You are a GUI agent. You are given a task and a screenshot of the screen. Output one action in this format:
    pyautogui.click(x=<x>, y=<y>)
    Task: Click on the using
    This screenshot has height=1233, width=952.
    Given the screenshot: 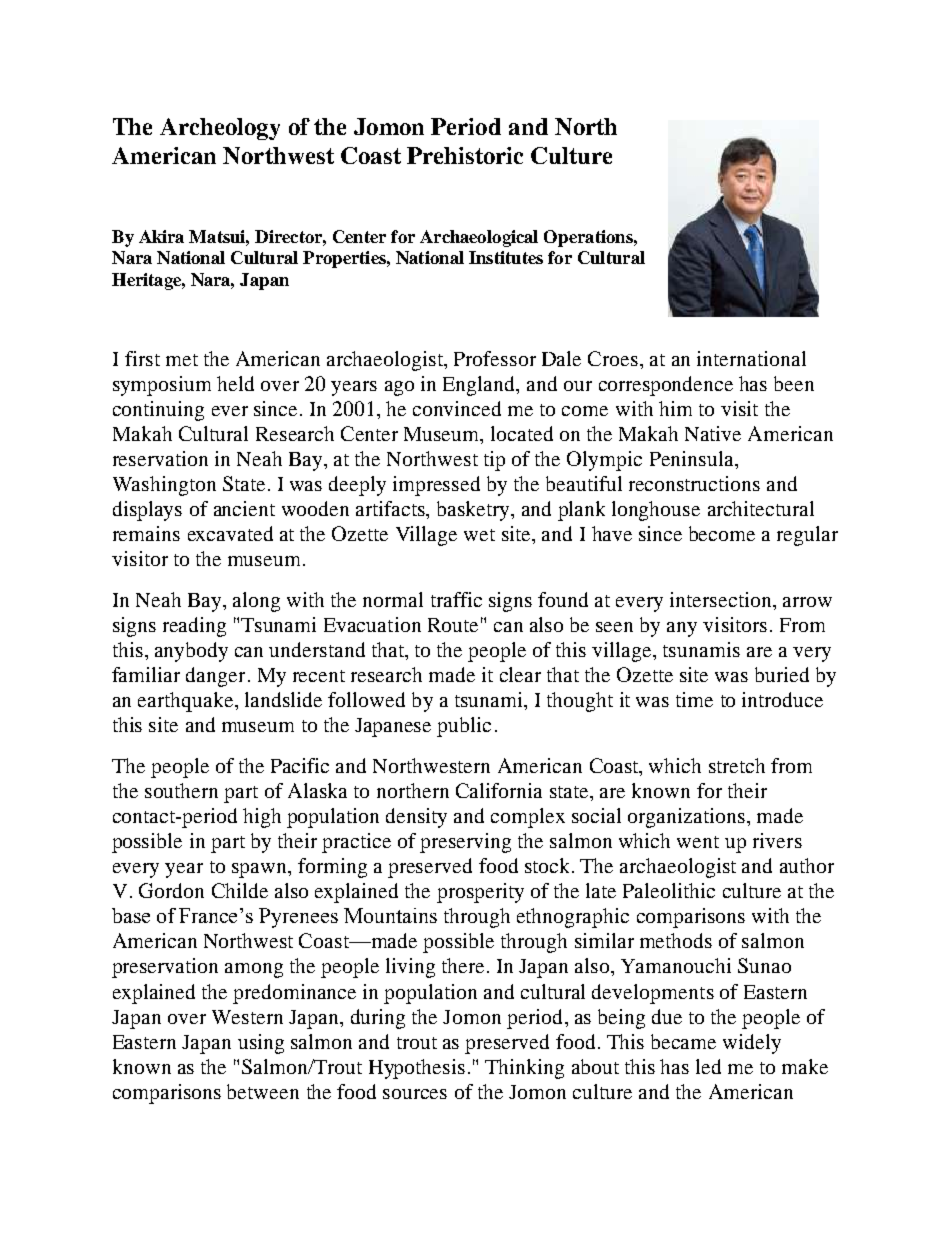 What is the action you would take?
    pyautogui.click(x=261, y=1044)
